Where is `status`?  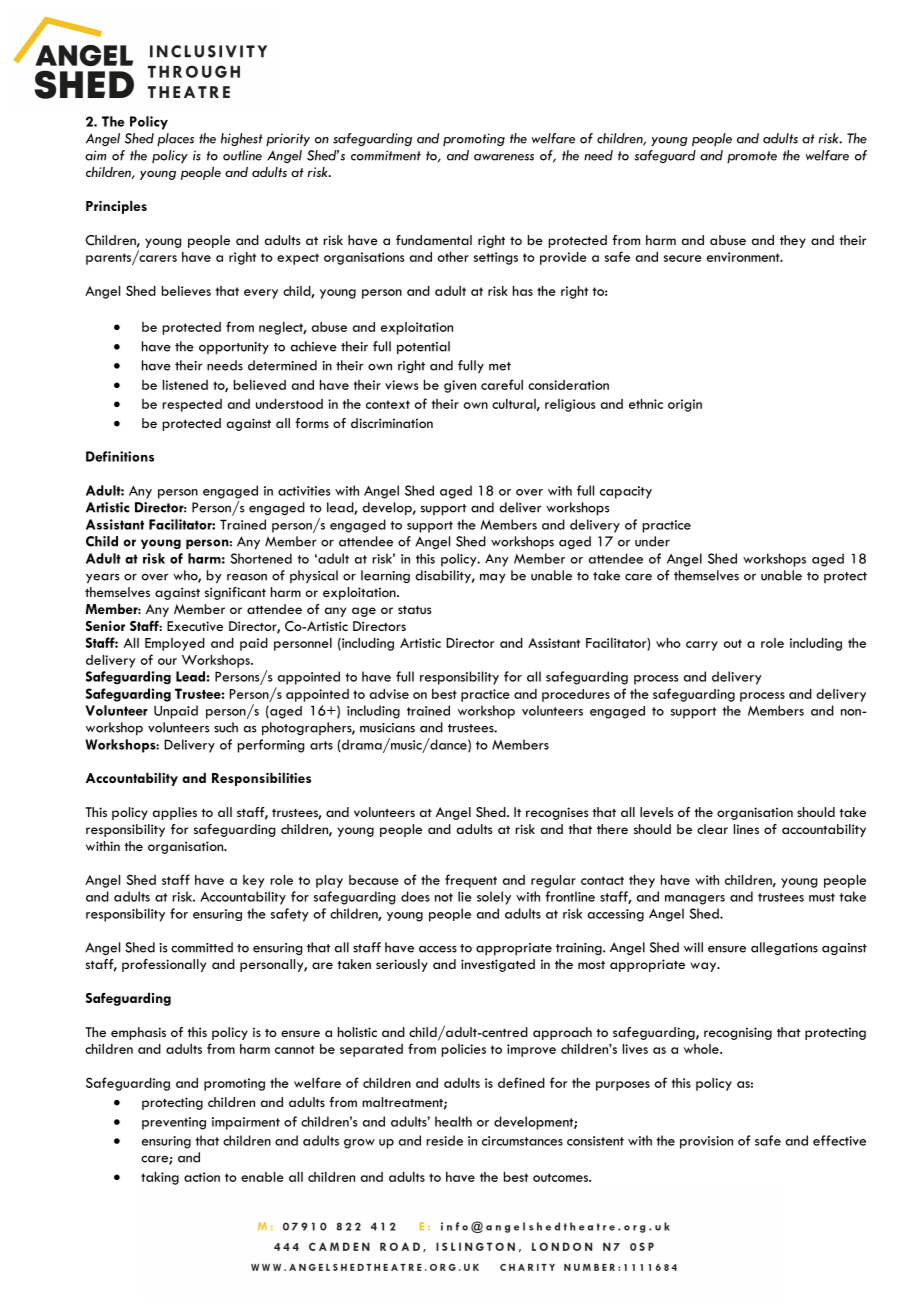 status is located at coordinates (414, 610).
